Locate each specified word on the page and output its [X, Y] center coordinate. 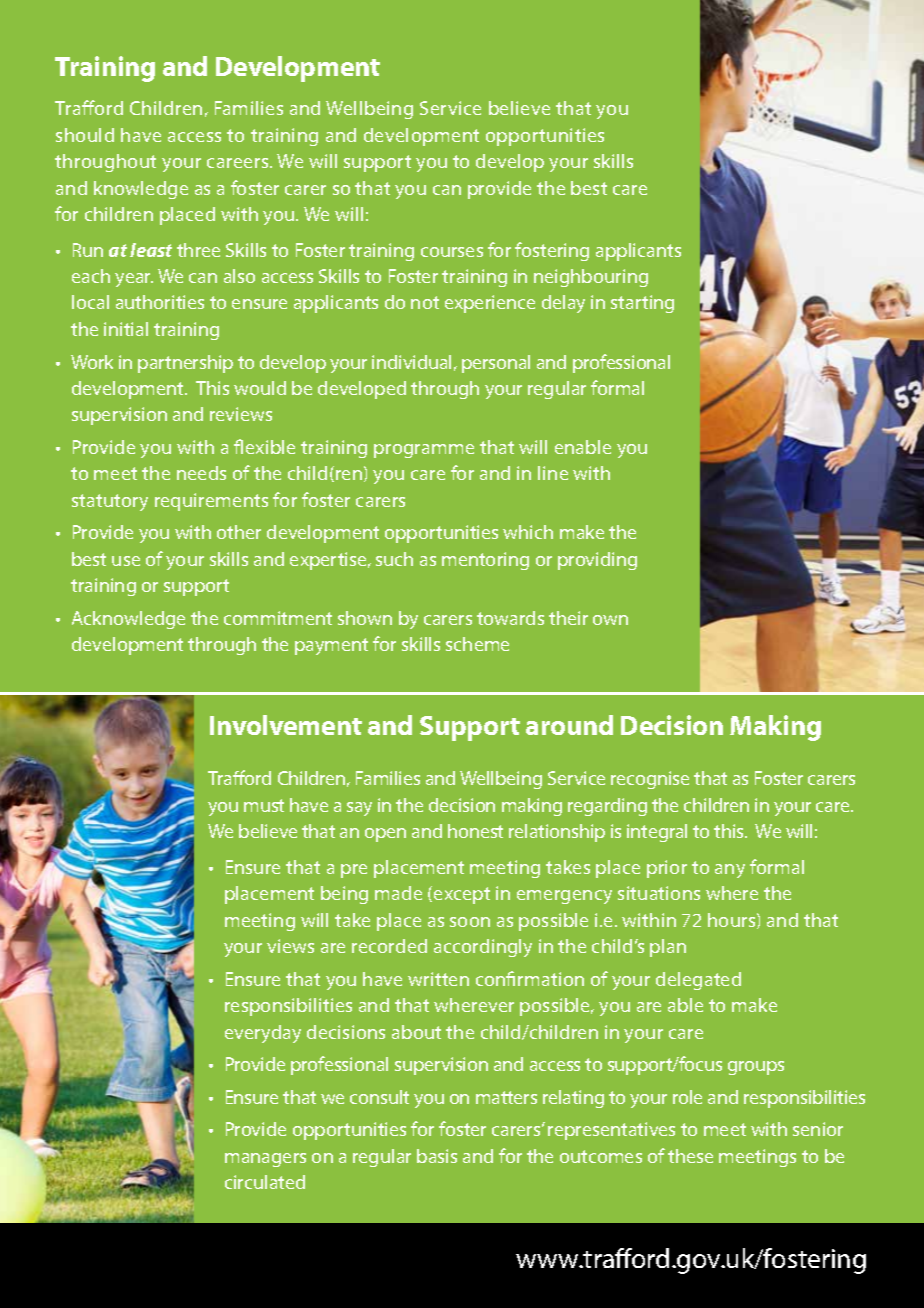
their [568, 618]
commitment [278, 618]
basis [437, 1156]
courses [452, 252]
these [690, 1156]
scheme [477, 644]
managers [265, 1160]
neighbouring [591, 278]
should [85, 135]
